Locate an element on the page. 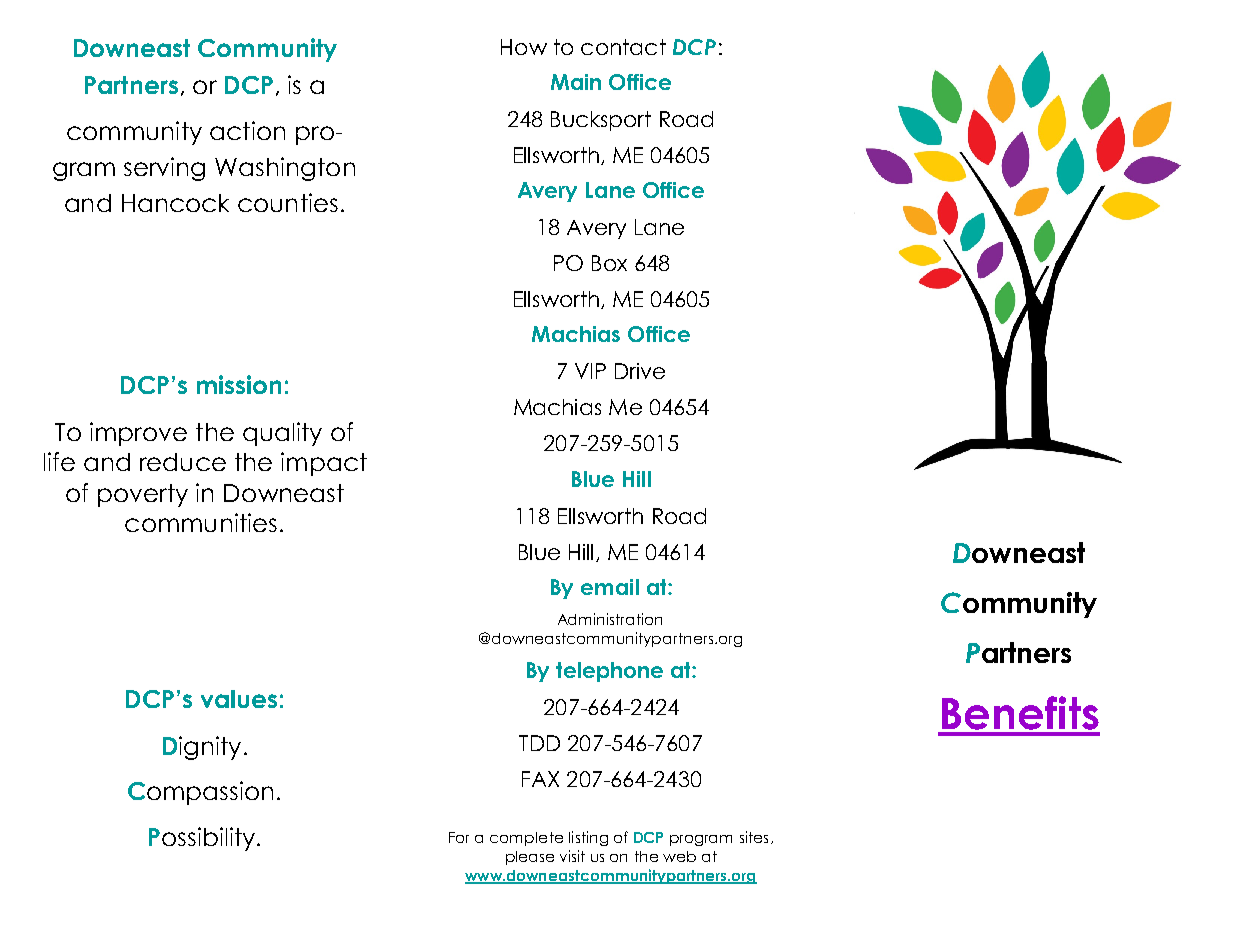 Image resolution: width=1233 pixels, height=952 pixels. VIP is located at coordinates (590, 371).
